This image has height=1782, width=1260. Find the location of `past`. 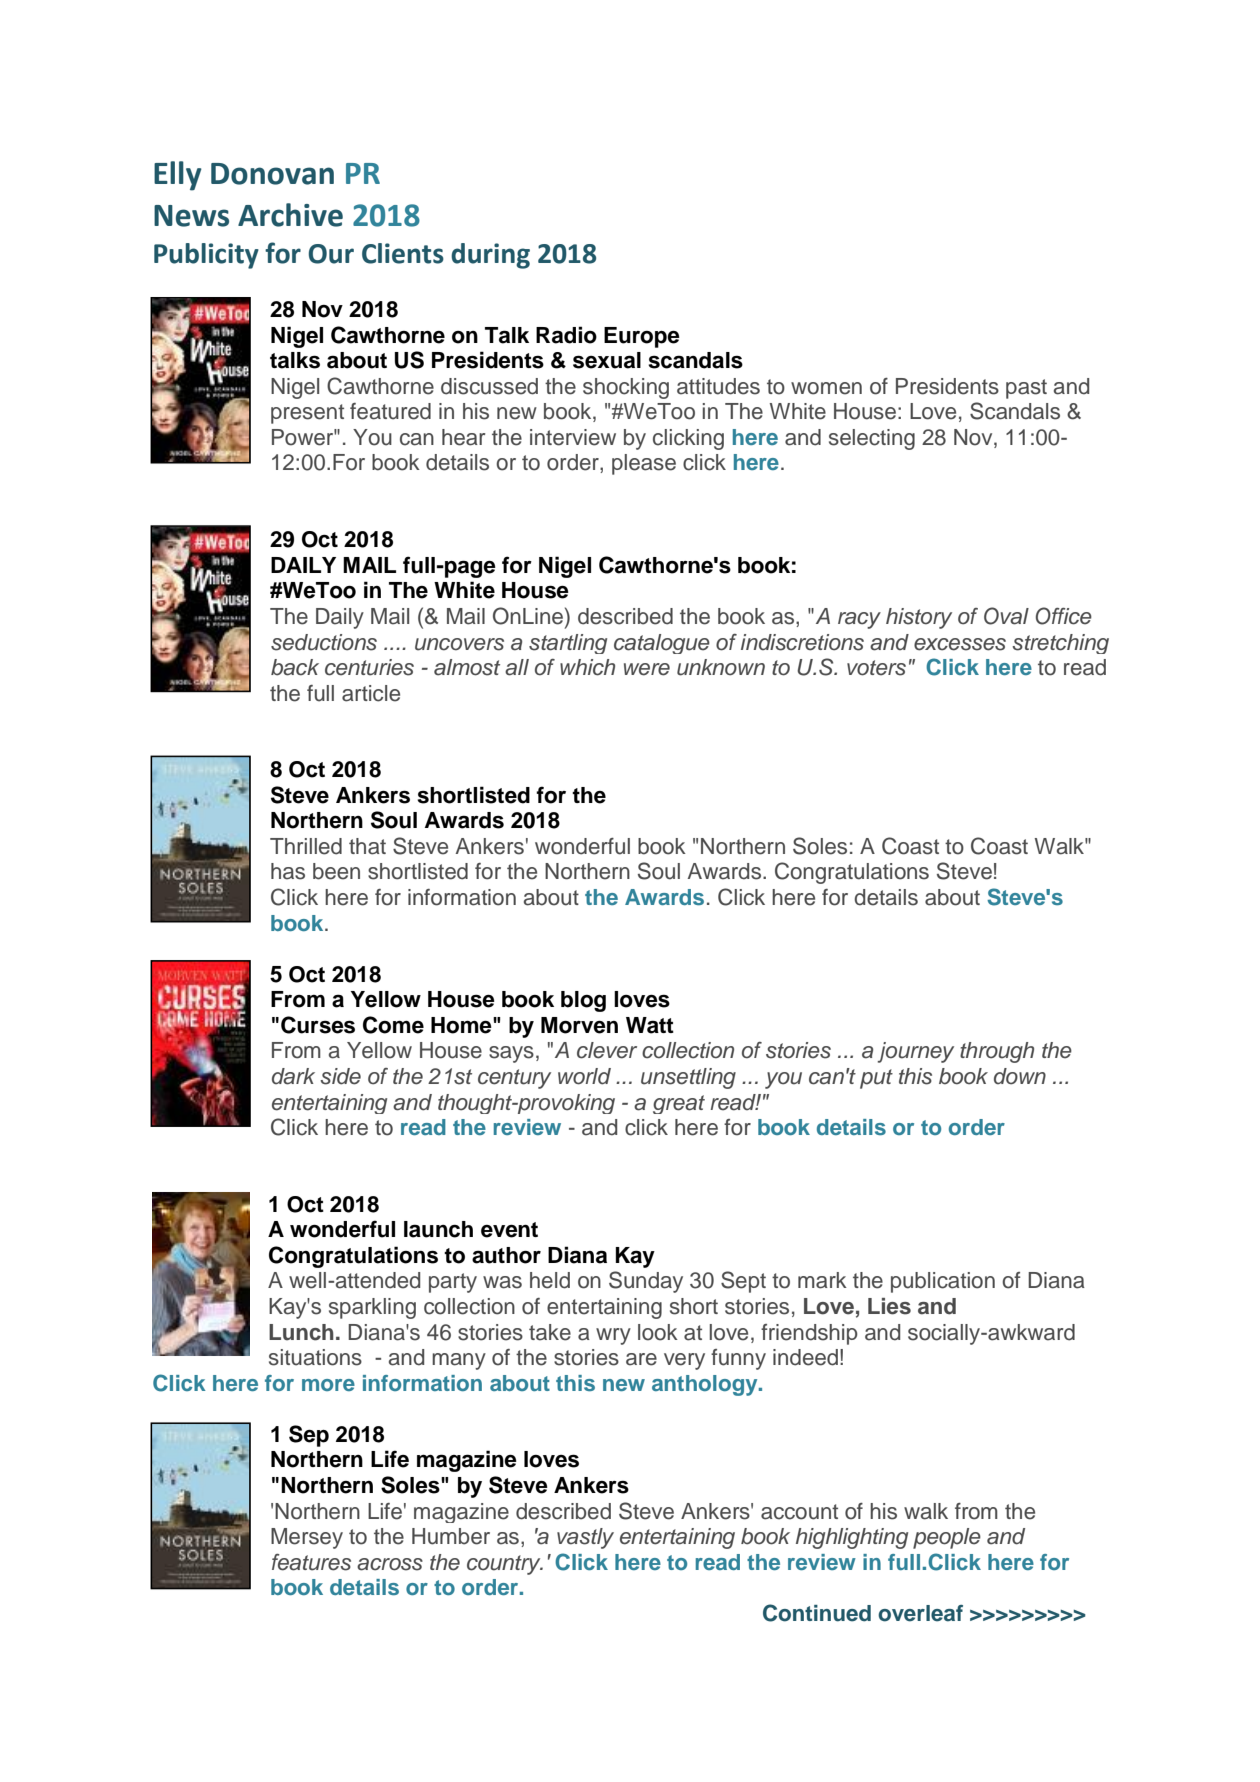

past is located at coordinates (1026, 389).
